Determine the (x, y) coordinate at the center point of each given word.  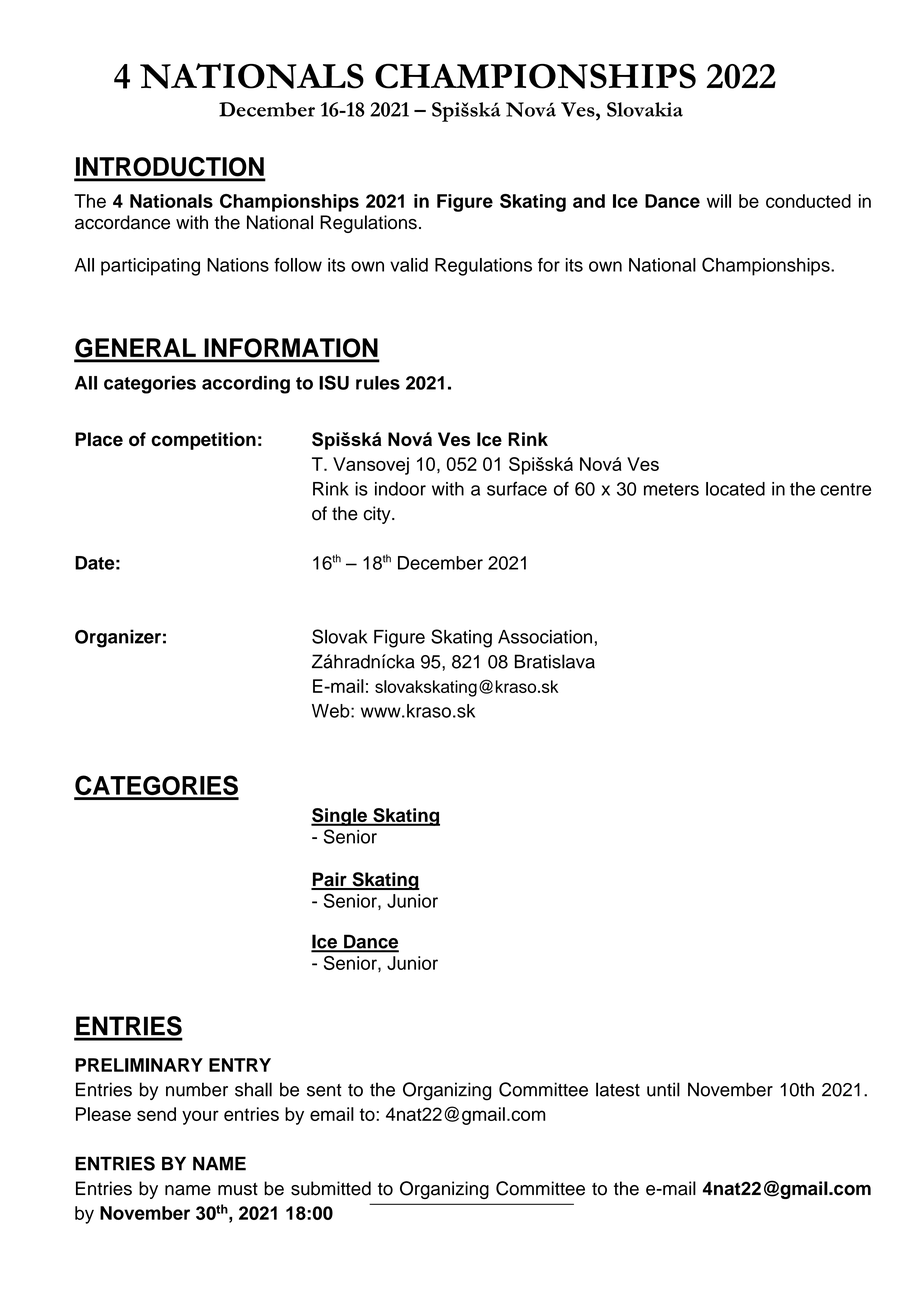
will (719, 201)
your (200, 1117)
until (663, 1089)
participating (150, 267)
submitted (331, 1188)
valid (409, 265)
